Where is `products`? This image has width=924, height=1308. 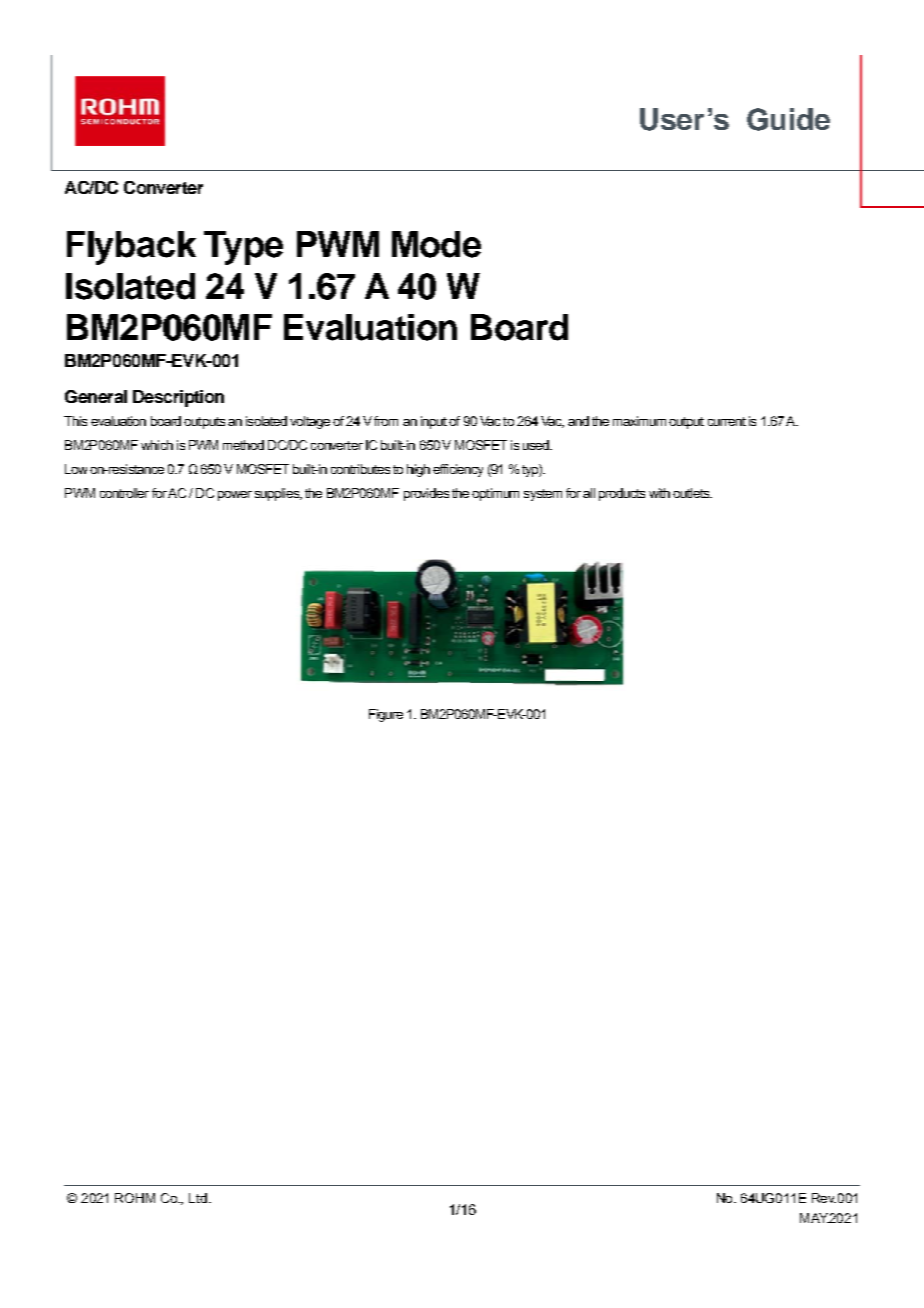
products is located at coordinates (622, 494).
